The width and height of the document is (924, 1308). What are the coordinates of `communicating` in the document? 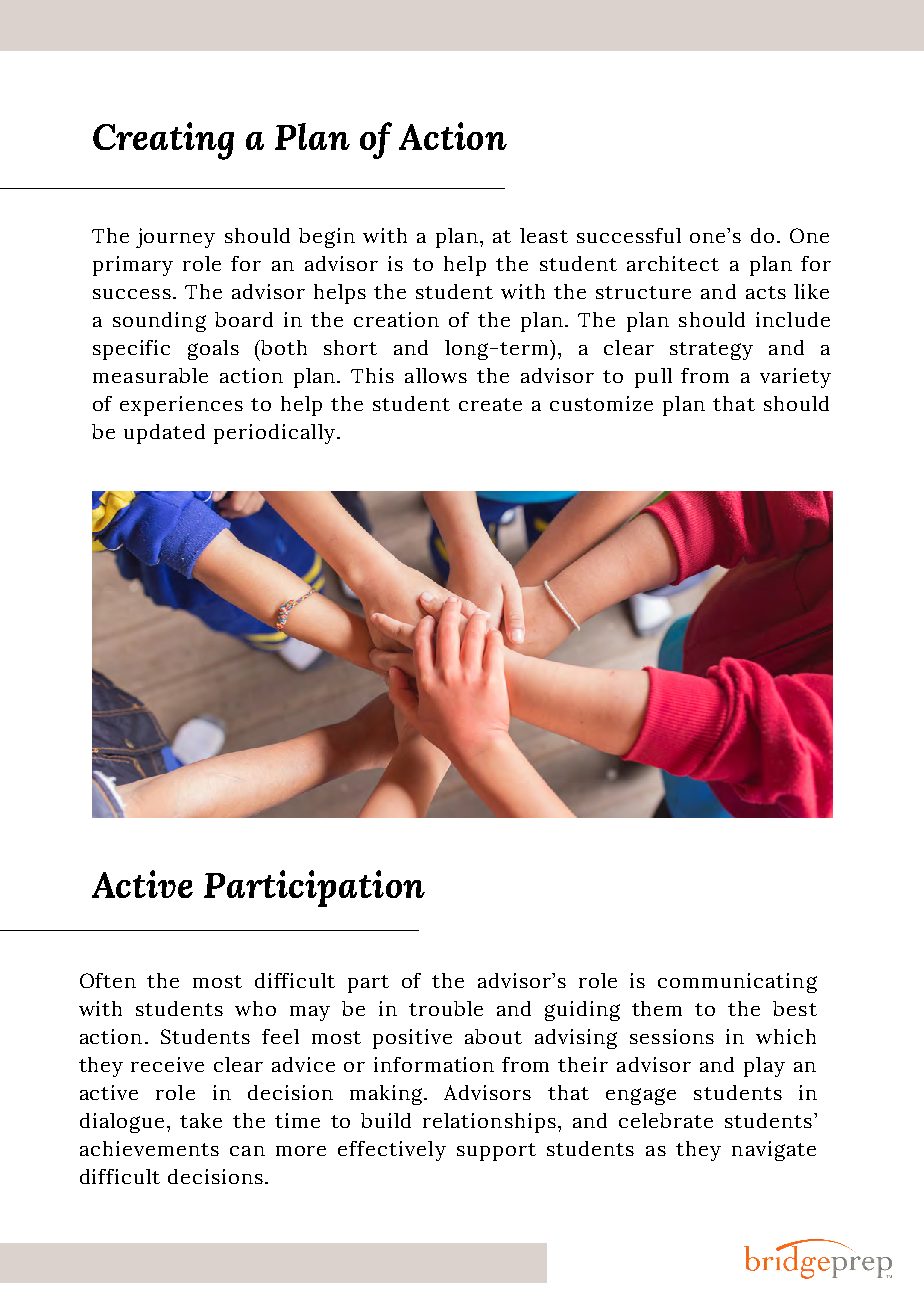 It's located at (737, 983).
